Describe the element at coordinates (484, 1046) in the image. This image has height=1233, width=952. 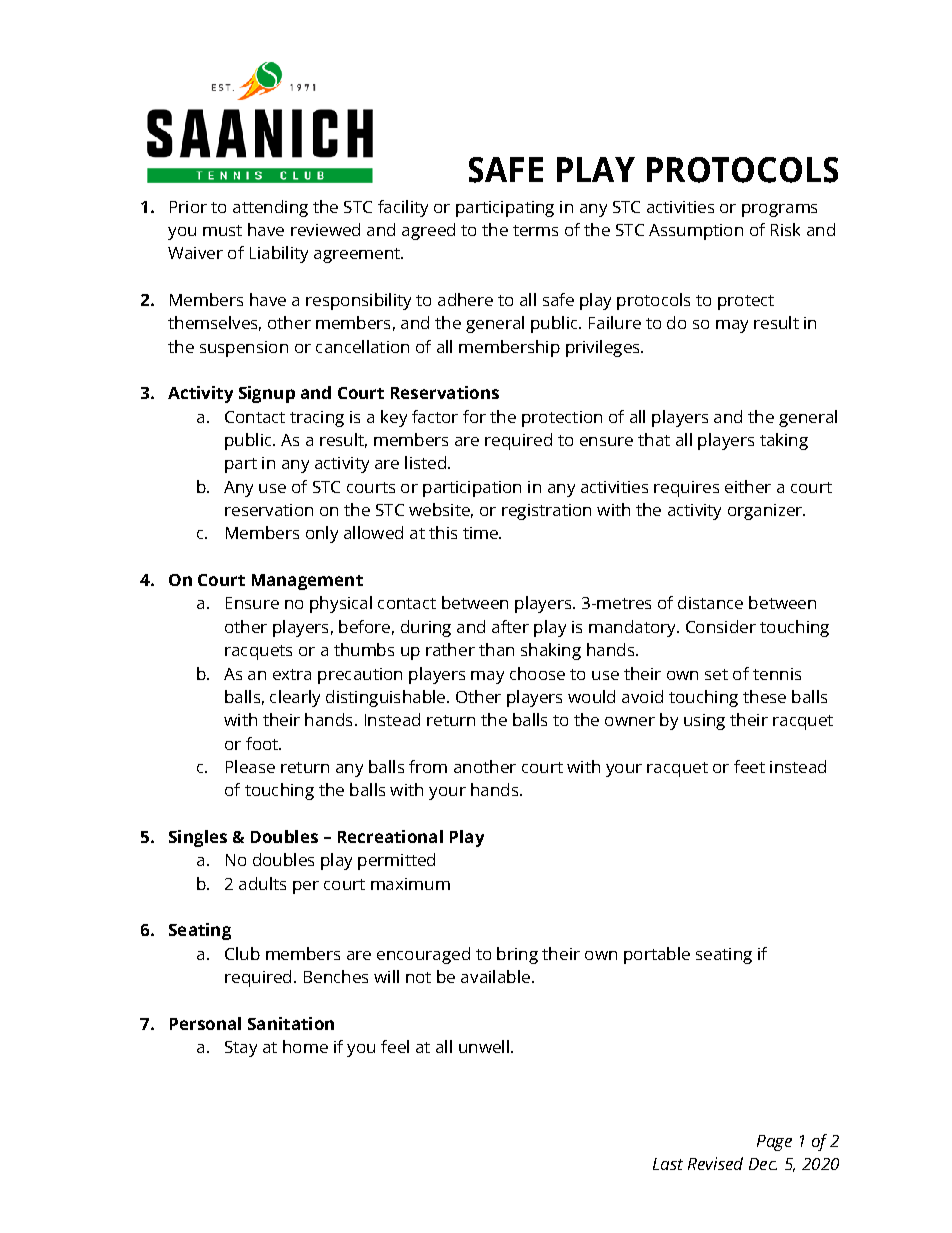
I see `unwell` at that location.
